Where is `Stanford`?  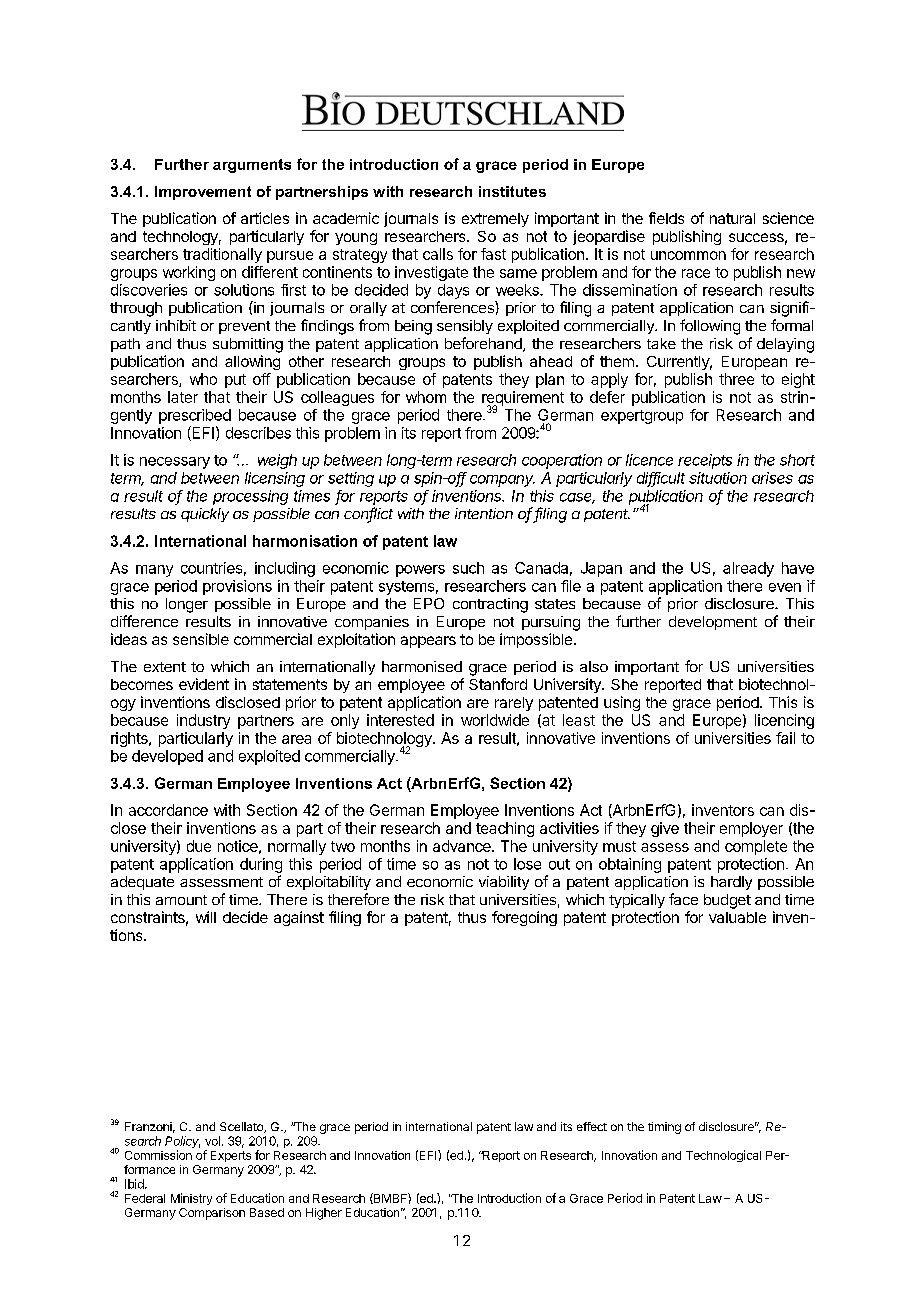
Stanford is located at coordinates (498, 684).
